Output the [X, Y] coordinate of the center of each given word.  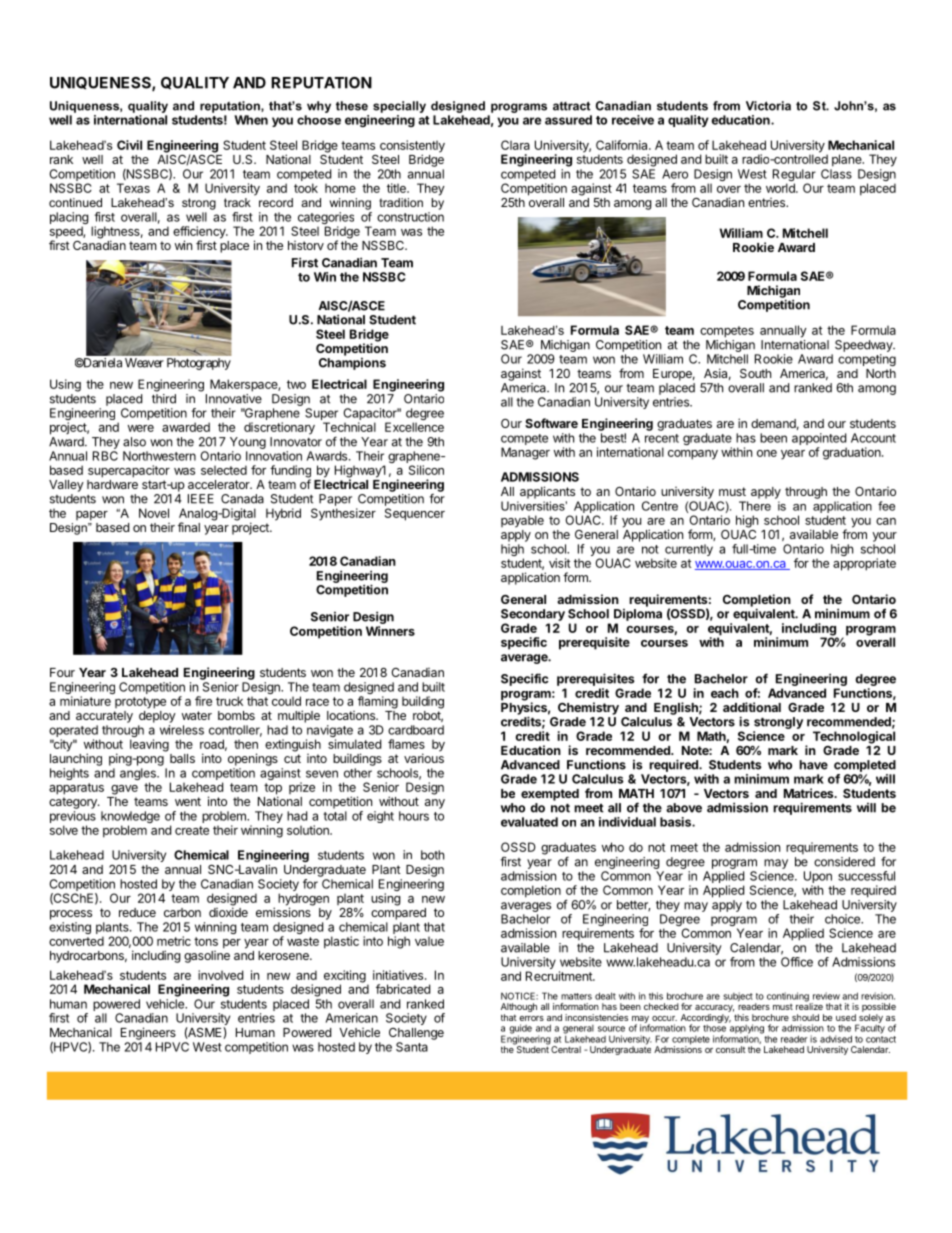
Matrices [810, 793]
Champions [352, 364]
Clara [515, 145]
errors [531, 1018]
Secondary [533, 615]
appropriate [864, 564]
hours [414, 816]
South [755, 373]
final [189, 527]
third [164, 399]
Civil [129, 145]
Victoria [768, 106]
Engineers [148, 1033]
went [188, 801]
